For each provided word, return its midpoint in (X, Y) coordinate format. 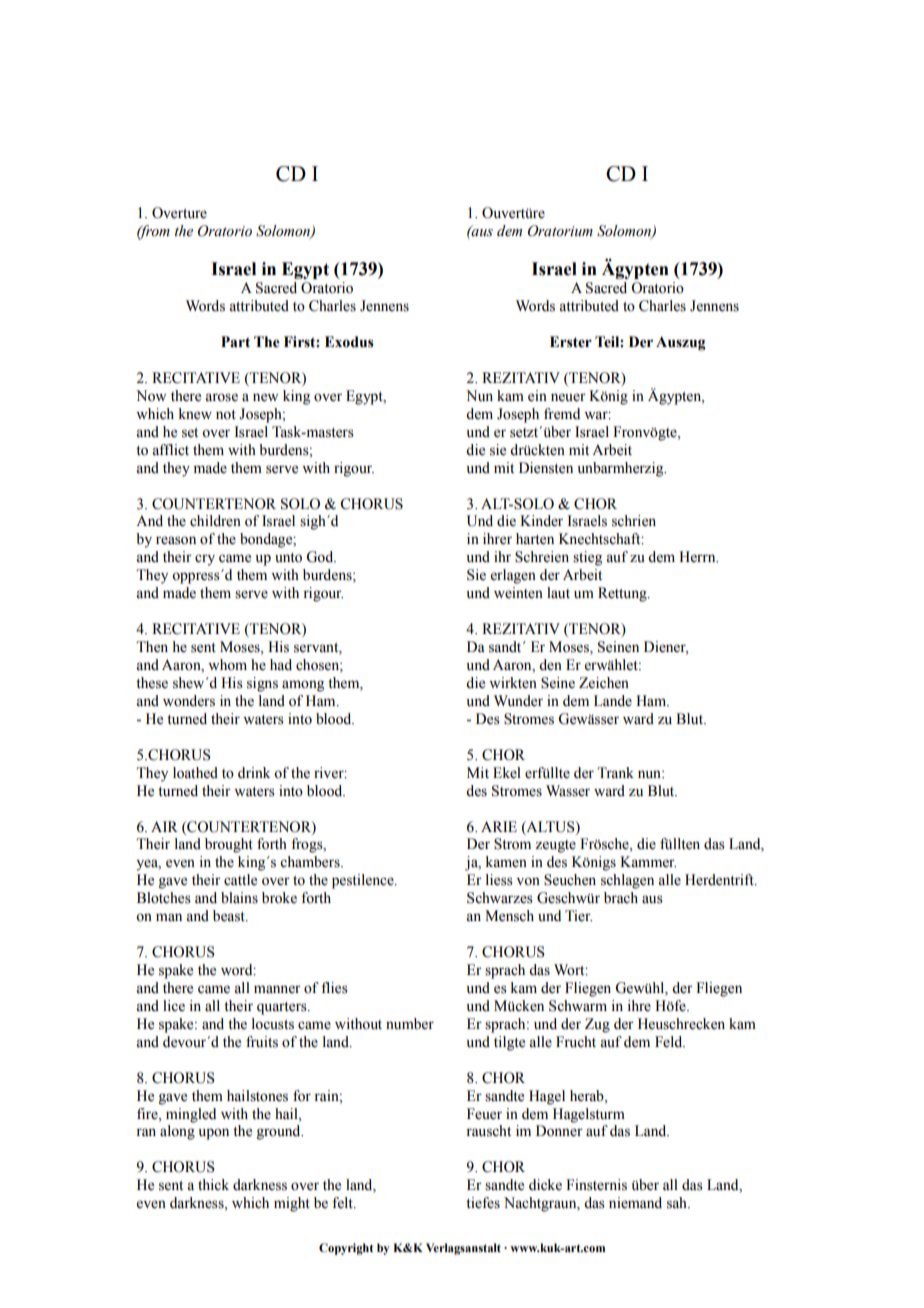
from (153, 232)
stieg (587, 558)
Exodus (349, 342)
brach (621, 898)
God (321, 557)
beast (230, 916)
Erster (571, 342)
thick (213, 1185)
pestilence (364, 881)
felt (343, 1203)
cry (205, 560)
